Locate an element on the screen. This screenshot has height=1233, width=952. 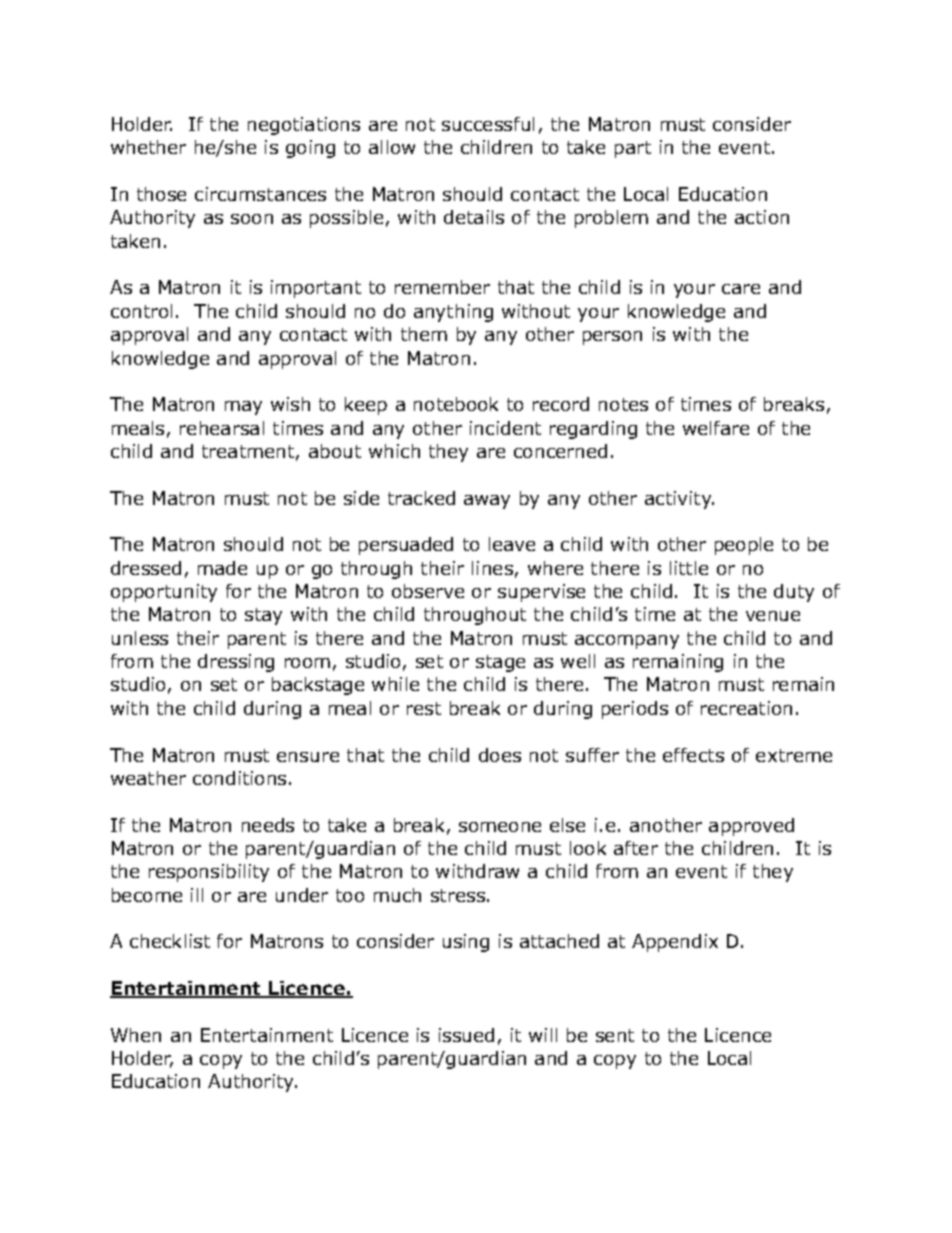
recreation is located at coordinates (746, 708).
